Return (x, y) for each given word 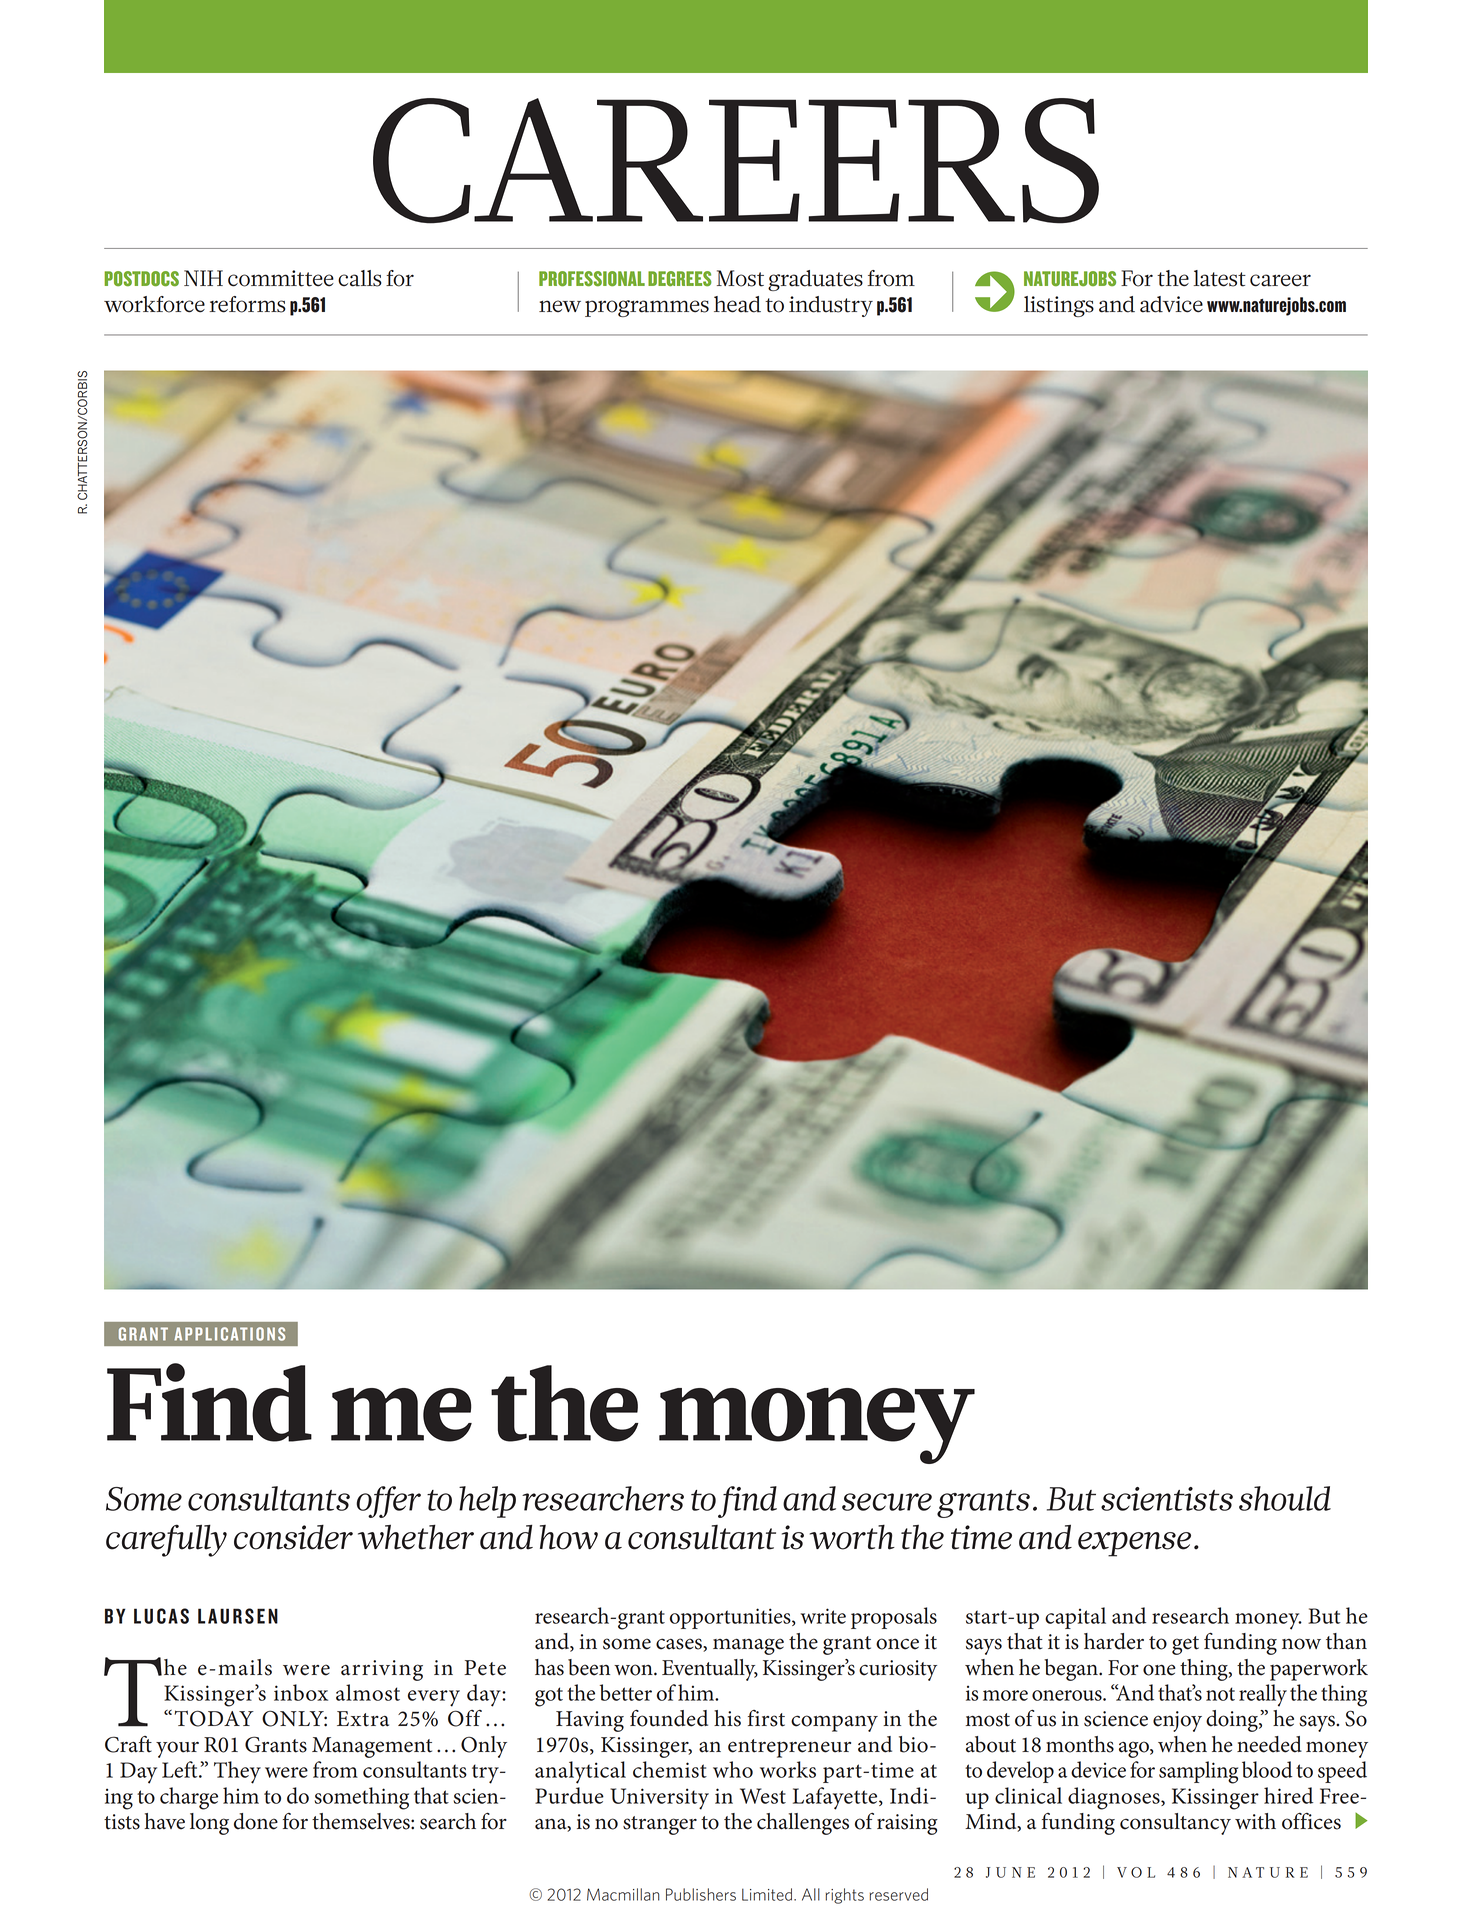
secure (887, 1502)
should (1285, 1498)
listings (1059, 306)
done (256, 1821)
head (737, 304)
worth (852, 1537)
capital (1075, 1618)
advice (1171, 304)
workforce (154, 304)
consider (293, 1537)
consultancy (1175, 1824)
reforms (247, 304)
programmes (647, 308)
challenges (803, 1824)
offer (388, 1502)
